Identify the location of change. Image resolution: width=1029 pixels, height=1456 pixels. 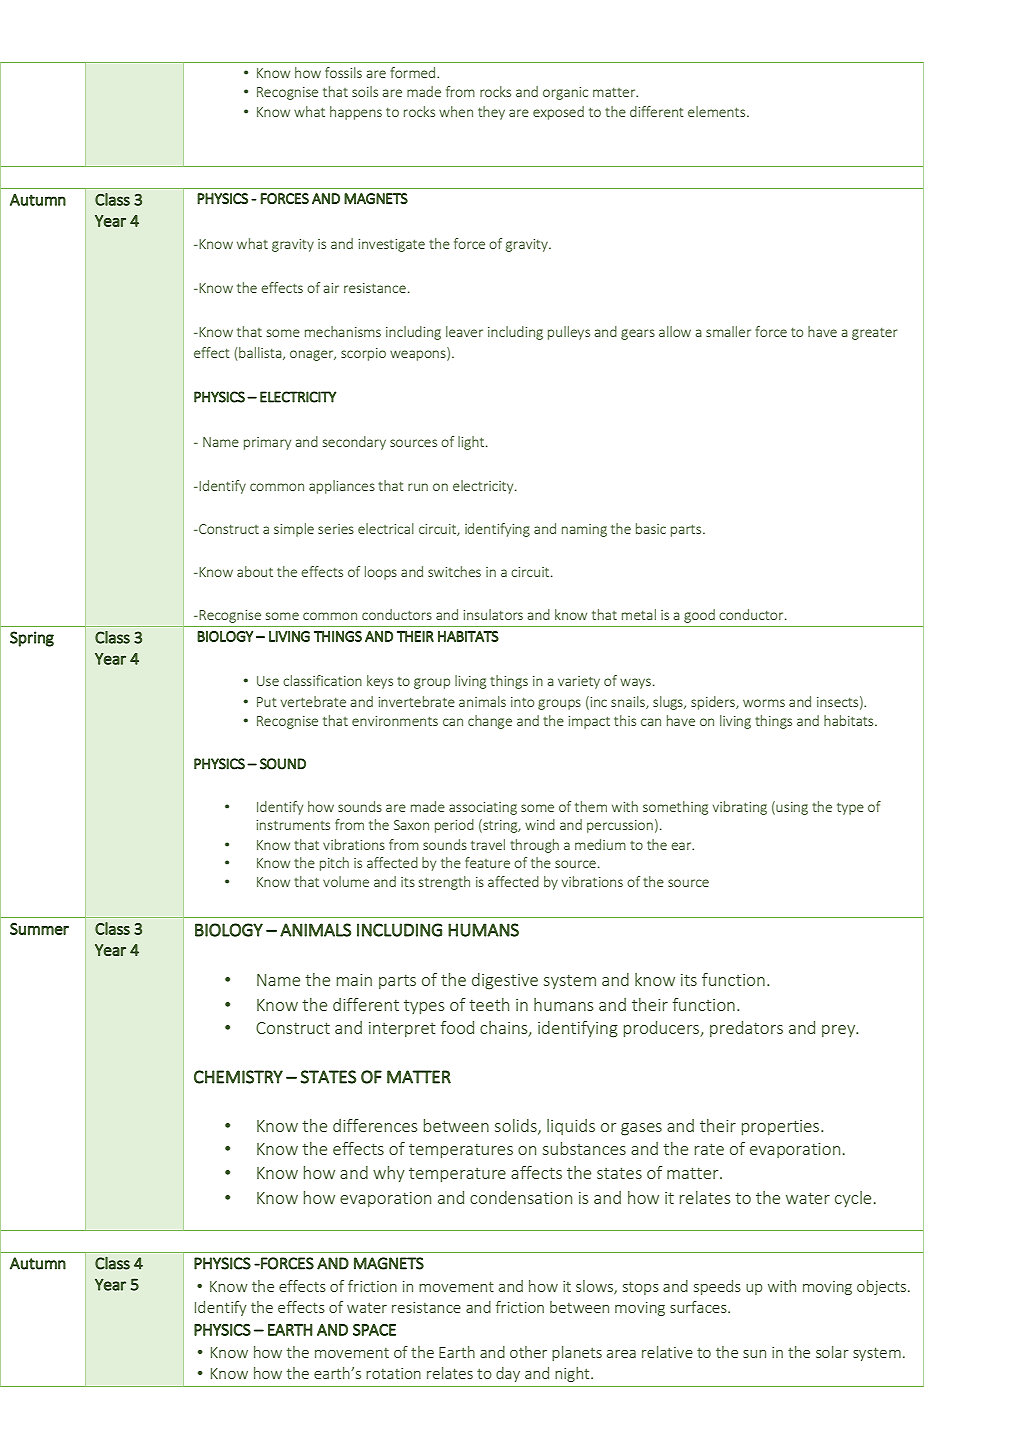
(490, 722).
